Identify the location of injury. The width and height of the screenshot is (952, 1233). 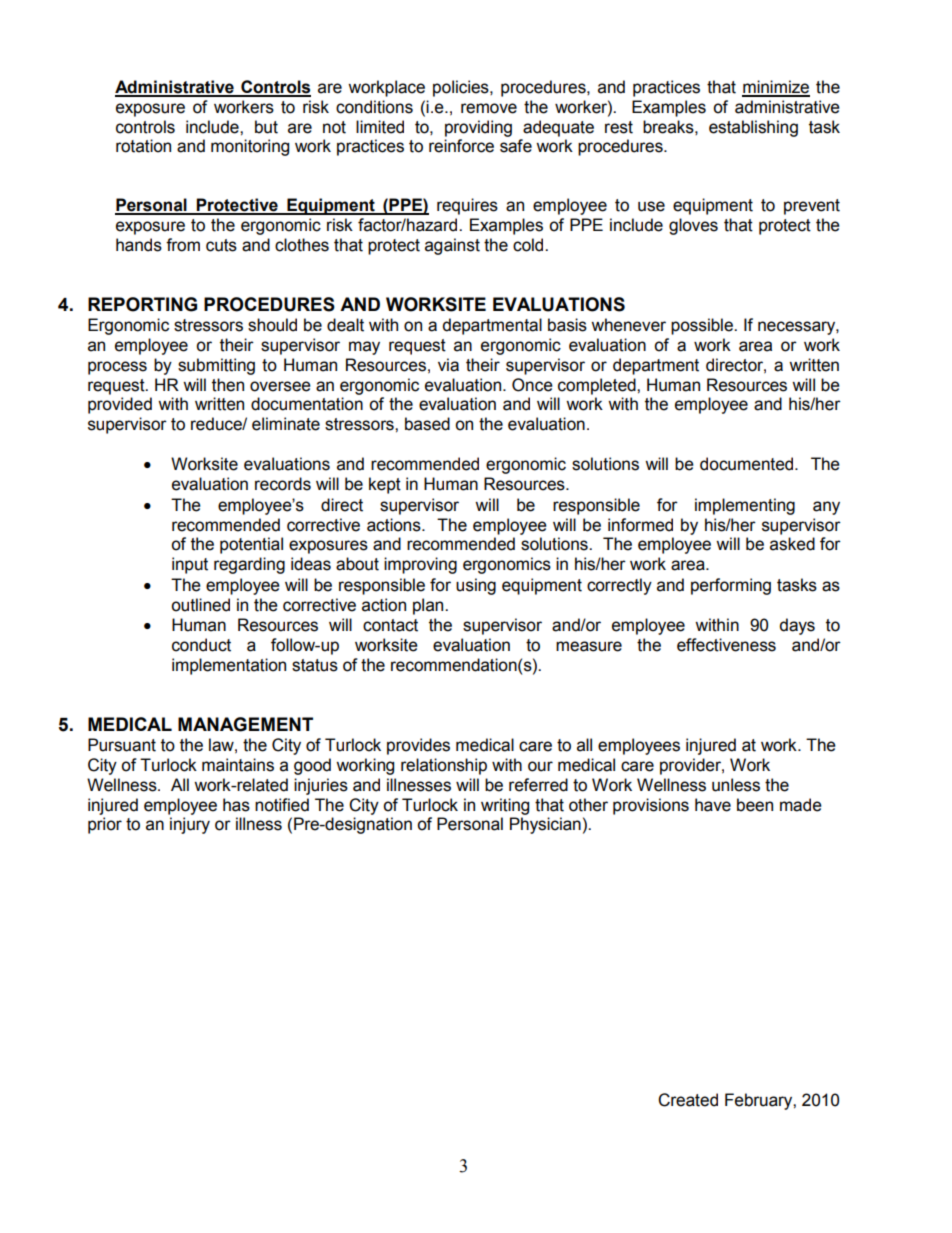
(190, 825).
